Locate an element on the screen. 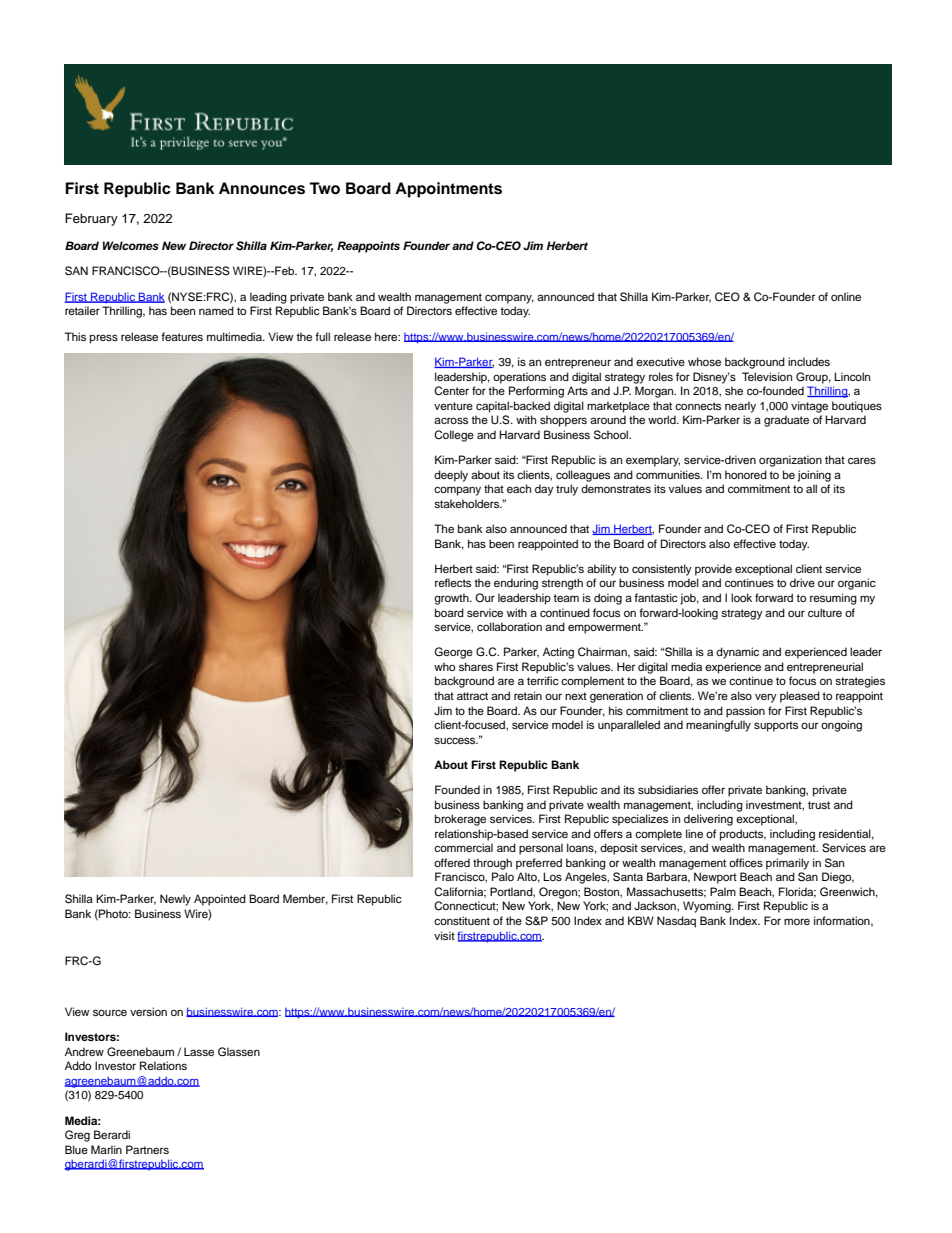 This screenshot has height=1233, width=952. George is located at coordinates (453, 653).
